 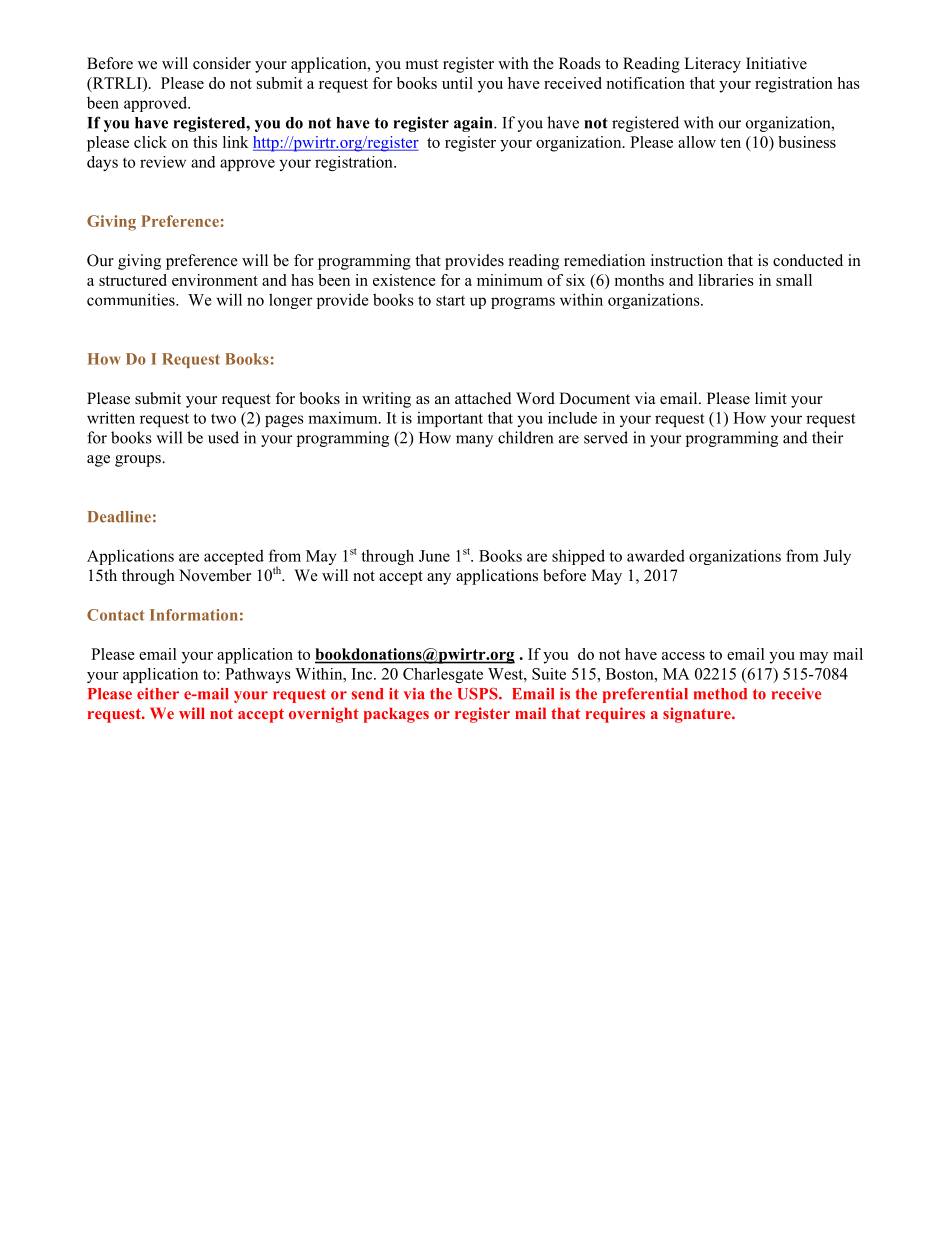 What do you see at coordinates (457, 83) in the document?
I see `until` at bounding box center [457, 83].
